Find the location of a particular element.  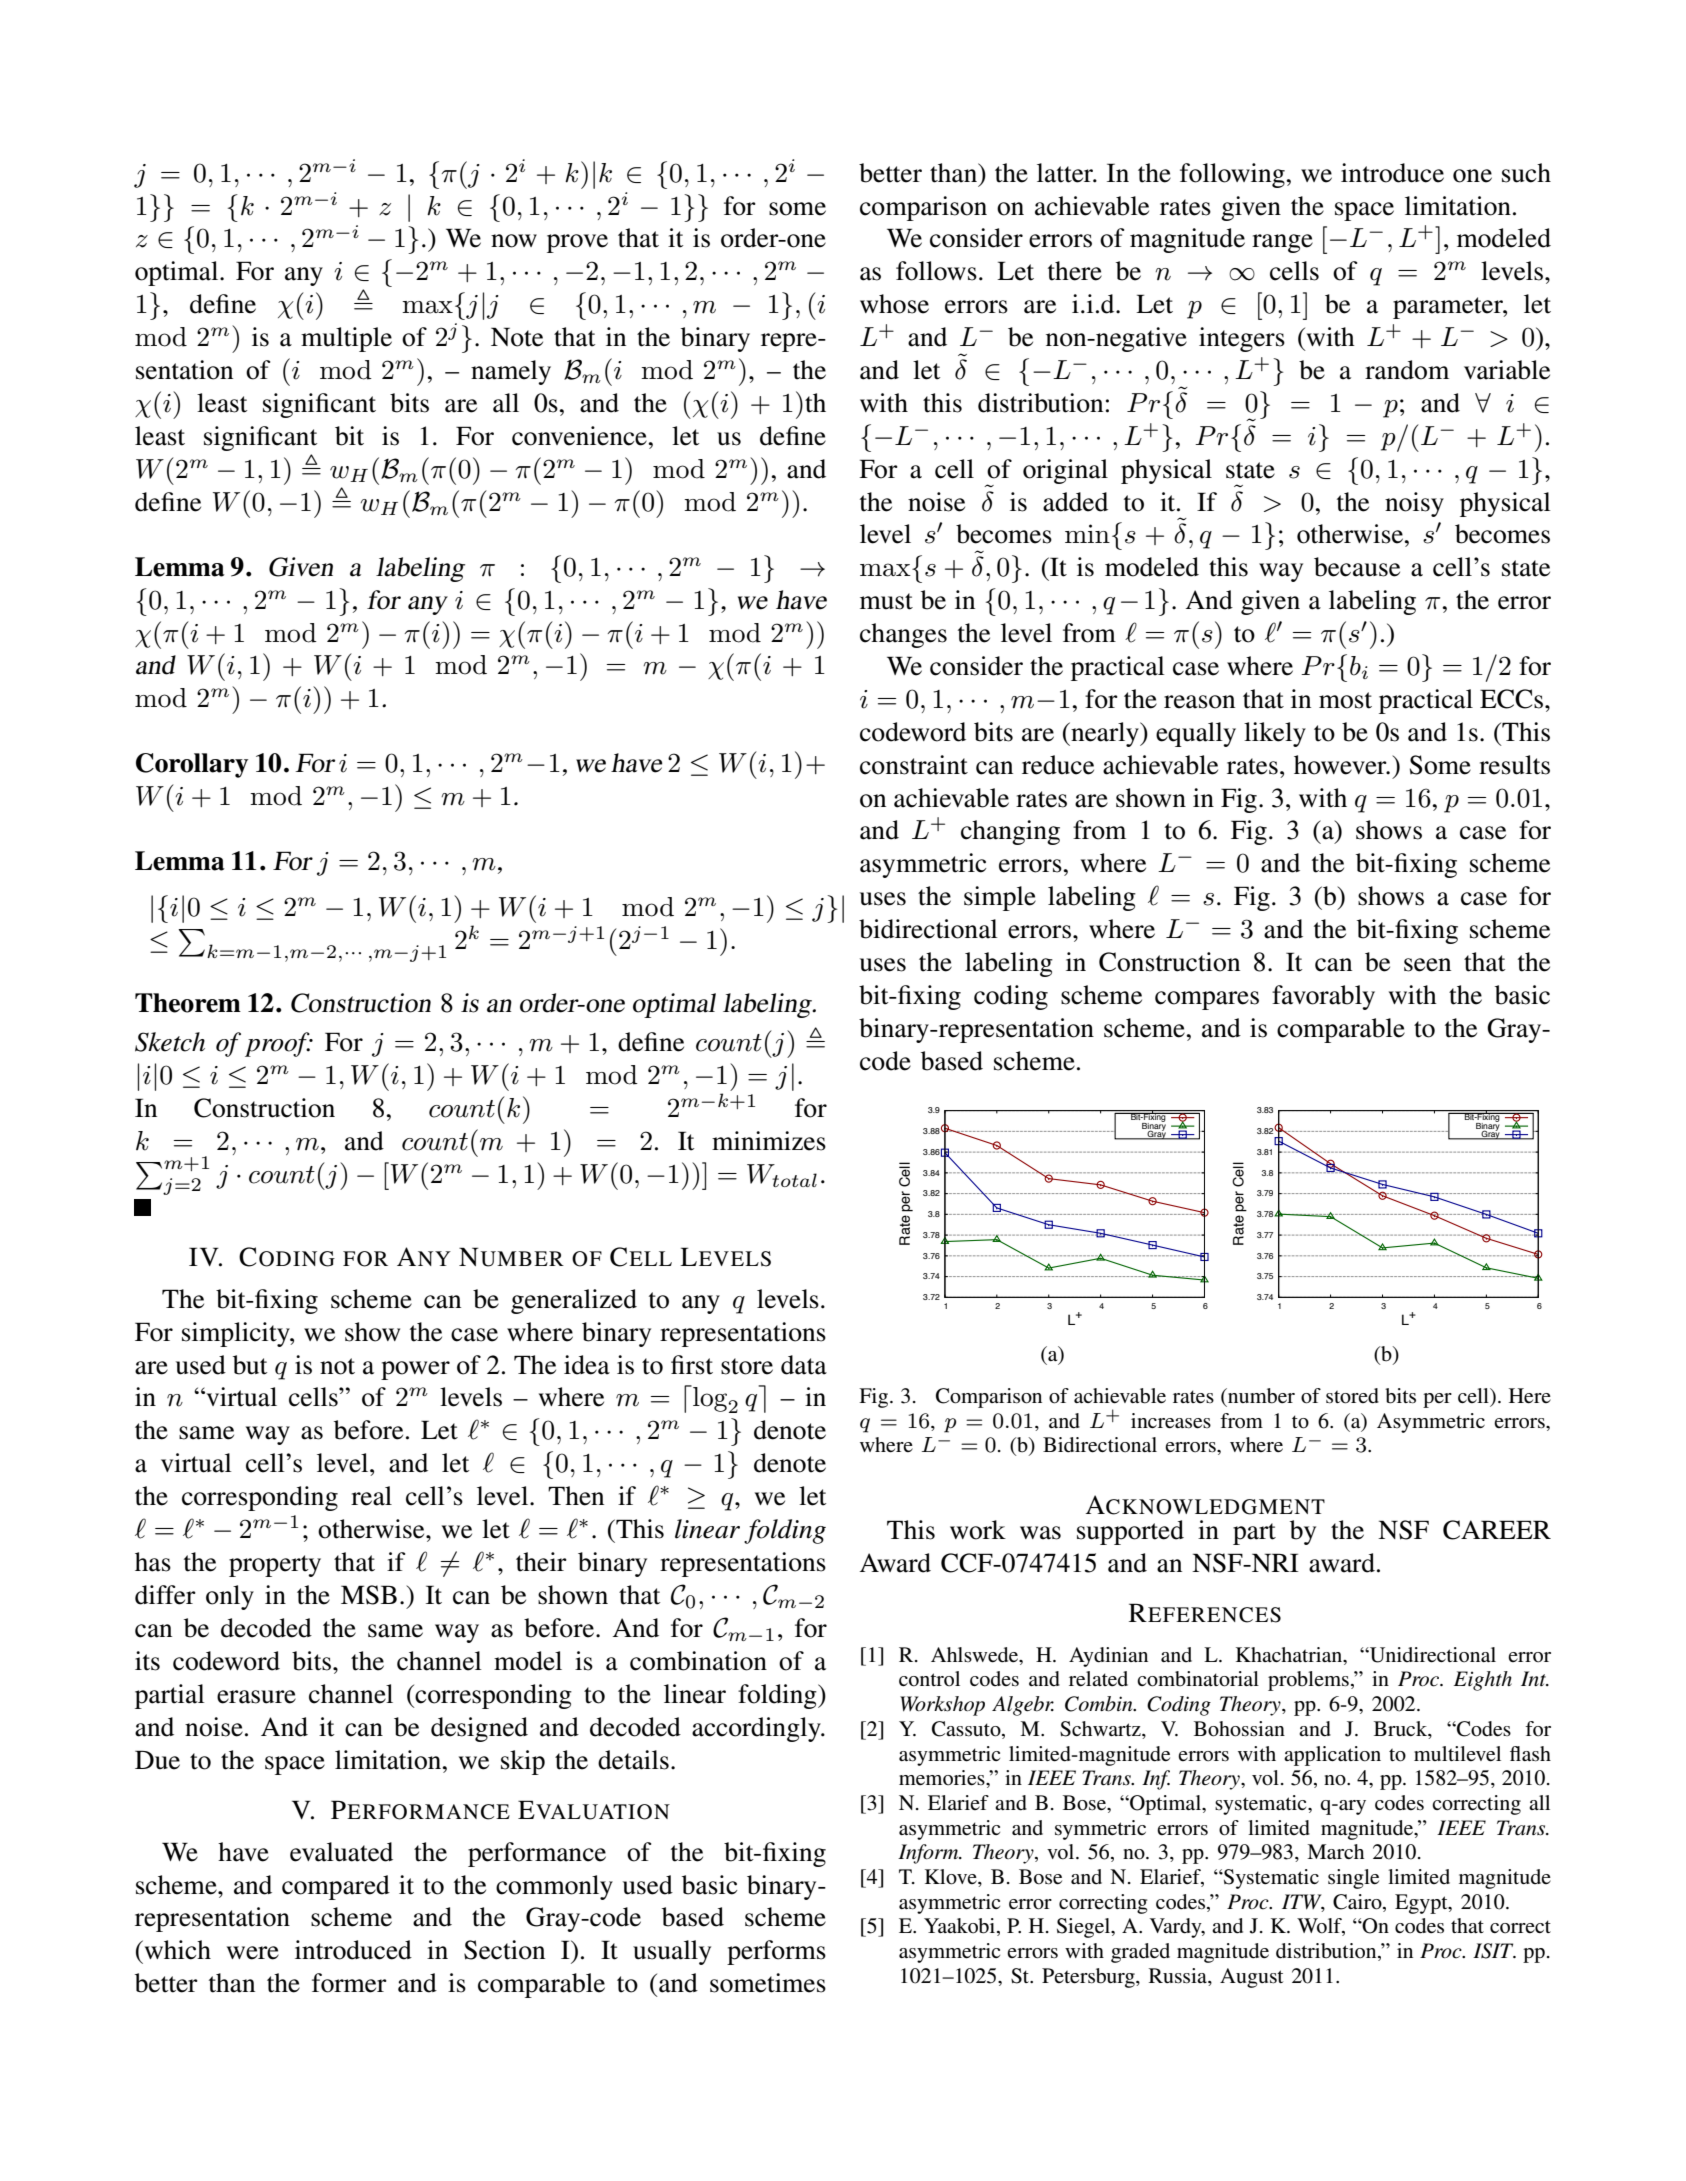

multiple is located at coordinates (346, 339).
